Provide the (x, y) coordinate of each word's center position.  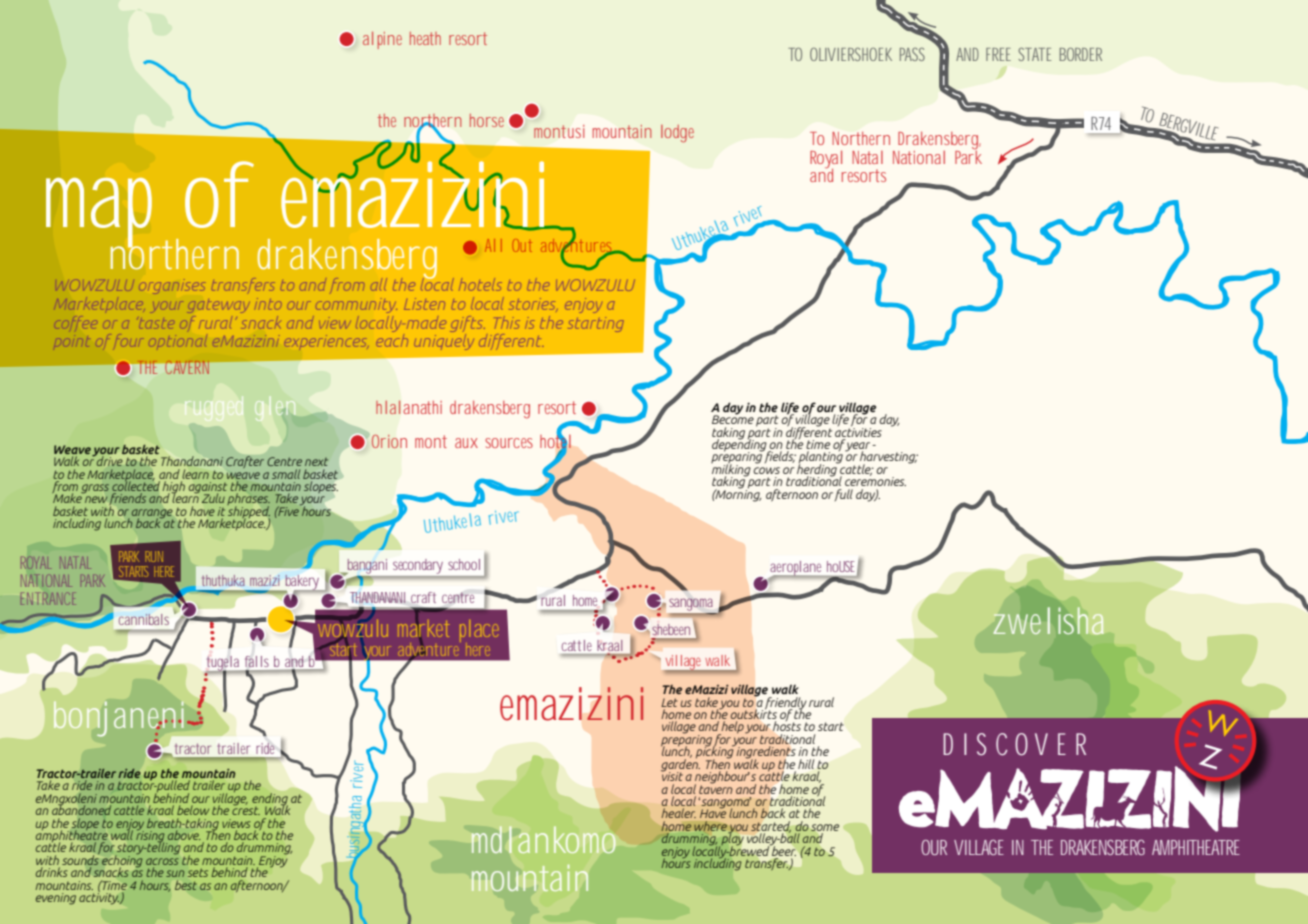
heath (425, 38)
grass (95, 488)
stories (532, 304)
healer (679, 813)
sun (175, 873)
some (825, 827)
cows (766, 470)
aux (466, 443)
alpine (382, 40)
